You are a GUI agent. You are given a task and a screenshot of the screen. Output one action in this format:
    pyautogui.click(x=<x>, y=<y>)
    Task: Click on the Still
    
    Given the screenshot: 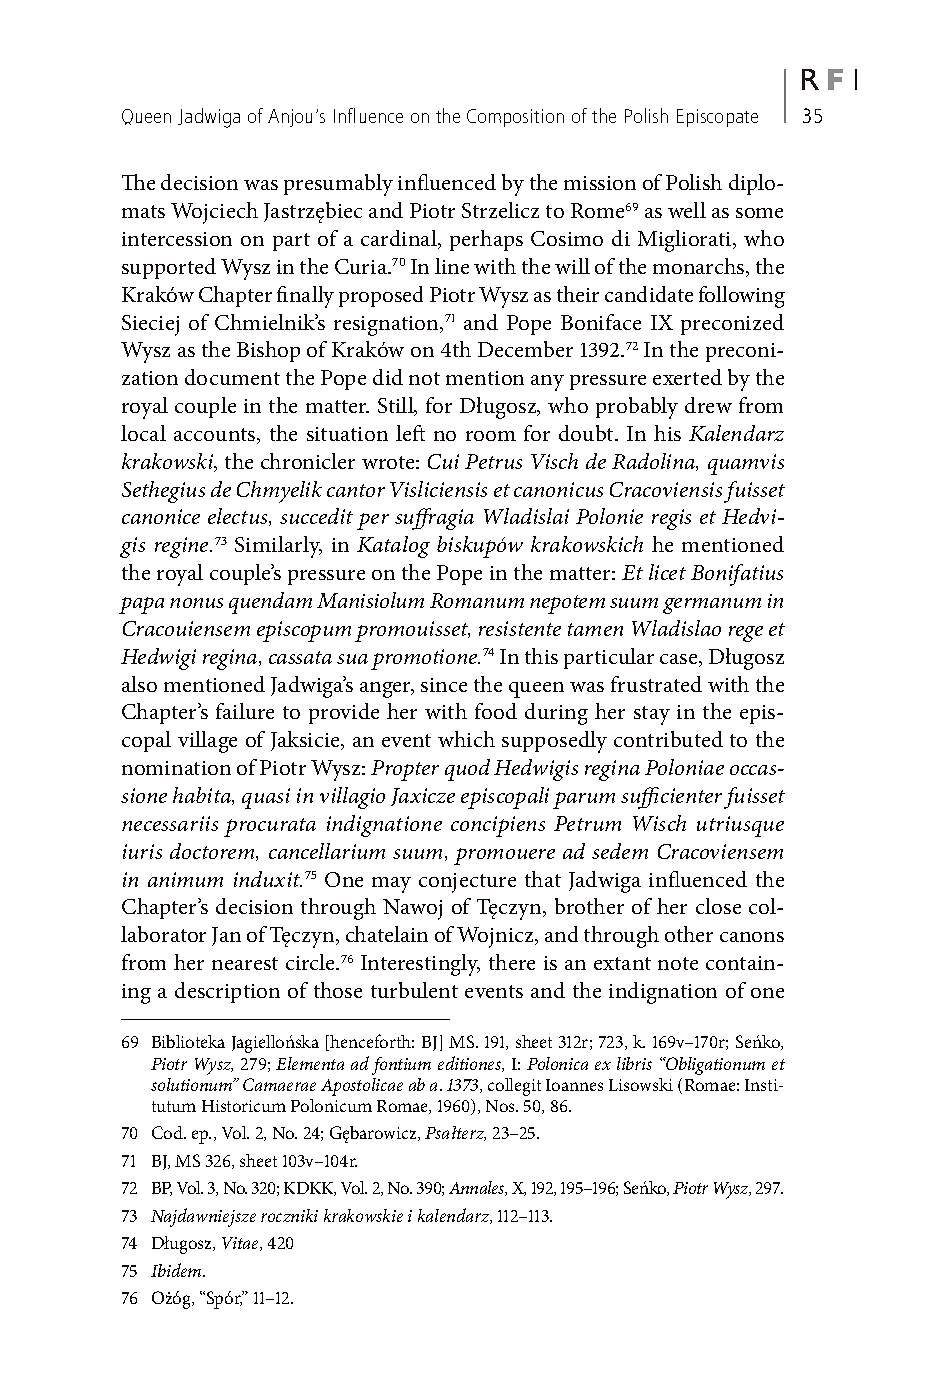 What is the action you would take?
    pyautogui.click(x=397, y=406)
